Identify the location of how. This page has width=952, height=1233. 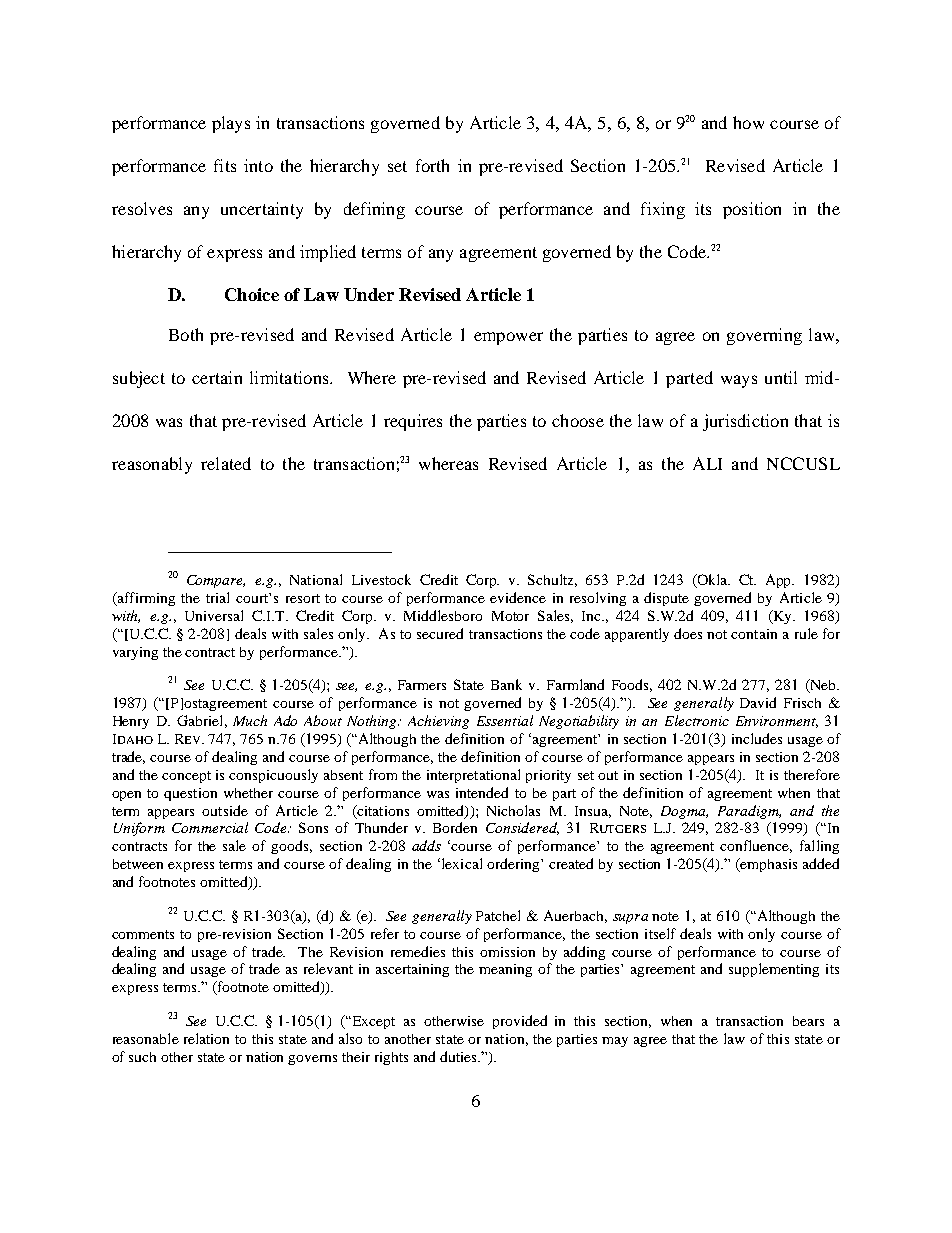
(748, 122).
